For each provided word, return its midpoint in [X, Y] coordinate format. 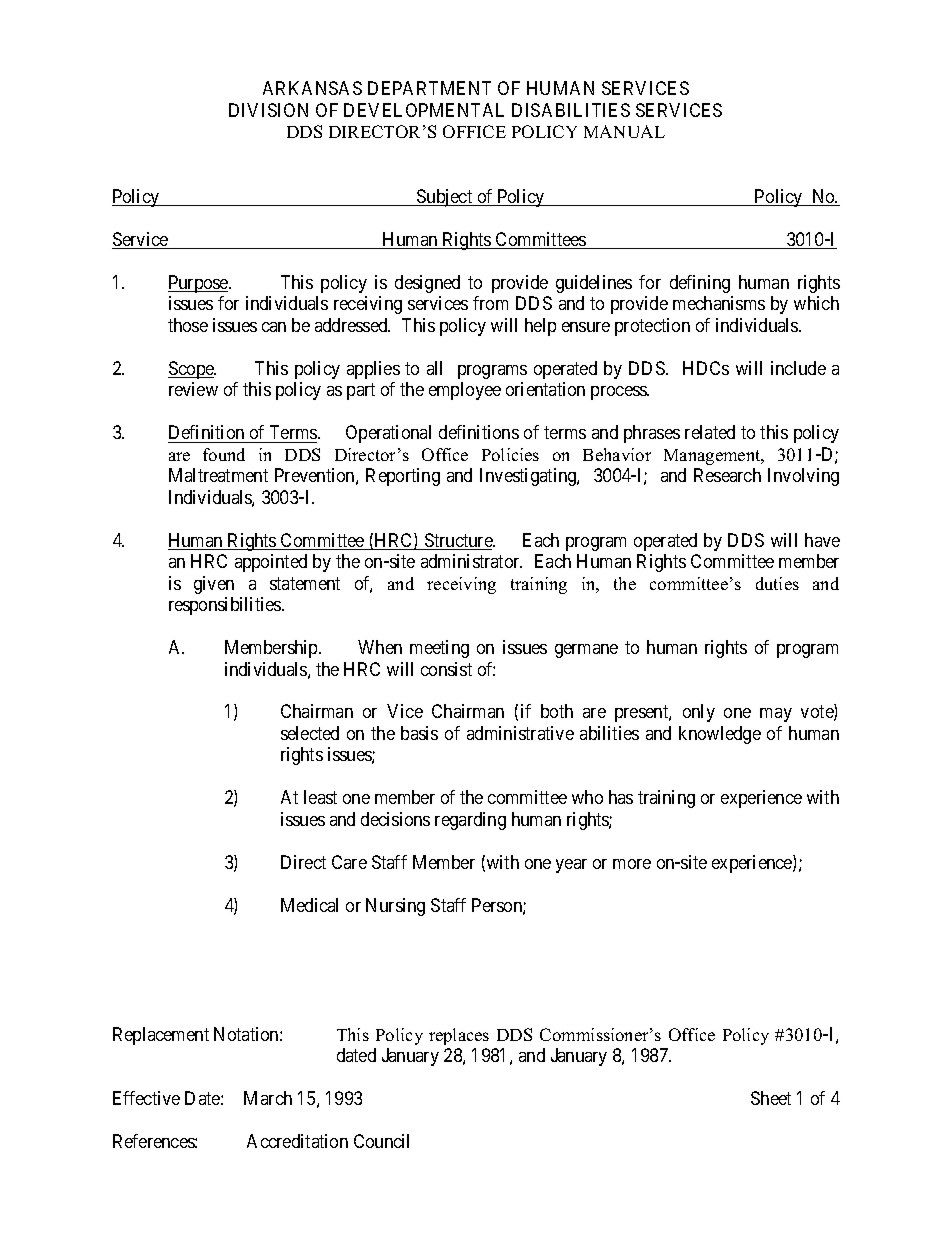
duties [777, 583]
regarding [470, 821]
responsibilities [226, 606]
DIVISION [268, 110]
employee [465, 391]
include [798, 368]
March [268, 1098]
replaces [459, 1036]
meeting [439, 649]
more [632, 864]
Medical [309, 905]
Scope [192, 370]
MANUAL [624, 131]
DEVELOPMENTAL [424, 110]
